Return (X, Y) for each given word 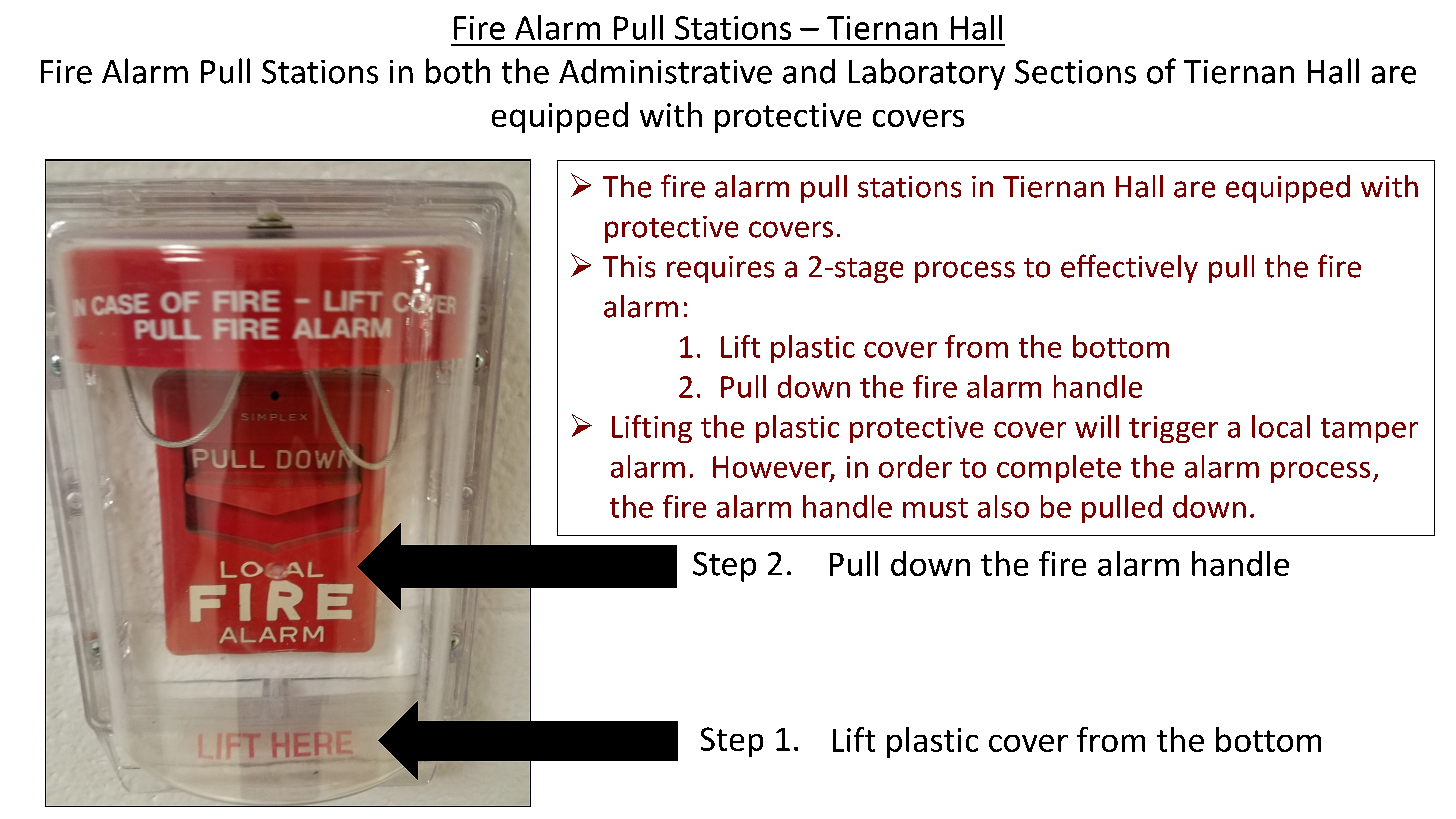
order (915, 466)
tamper (1369, 430)
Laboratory (927, 74)
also (1003, 506)
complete (1059, 469)
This (629, 266)
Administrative (665, 71)
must (935, 508)
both (458, 71)
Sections (1075, 72)
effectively (1129, 268)
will (1097, 426)
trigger (1173, 429)
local (1281, 426)
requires (720, 269)
